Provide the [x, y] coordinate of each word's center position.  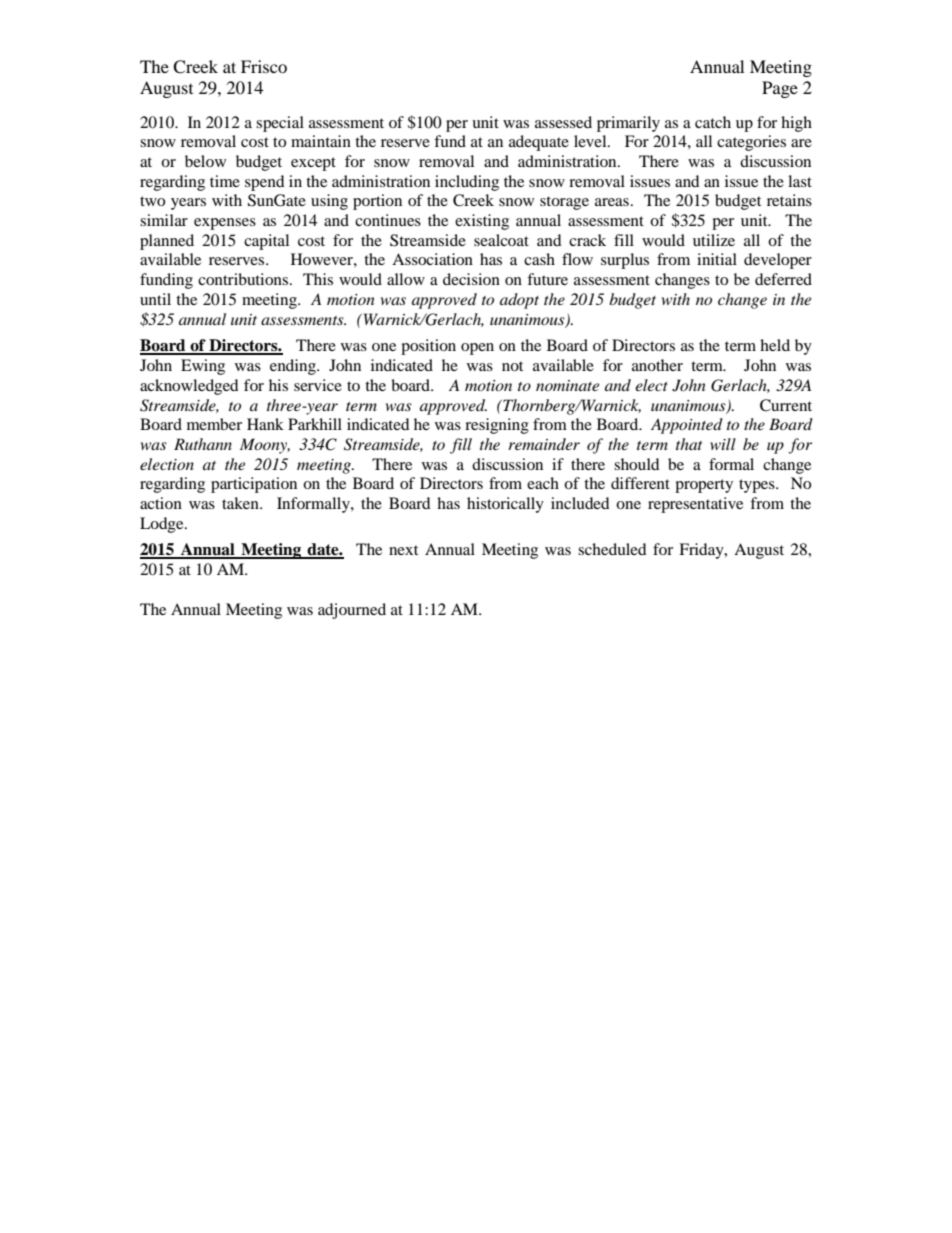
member [214, 424]
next [403, 550]
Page [780, 89]
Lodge [163, 525]
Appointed [687, 426]
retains [789, 200]
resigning [497, 426]
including [467, 183]
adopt [519, 301]
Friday [702, 551]
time [225, 181]
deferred [783, 279]
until [155, 299]
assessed [563, 122]
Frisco [264, 66]
